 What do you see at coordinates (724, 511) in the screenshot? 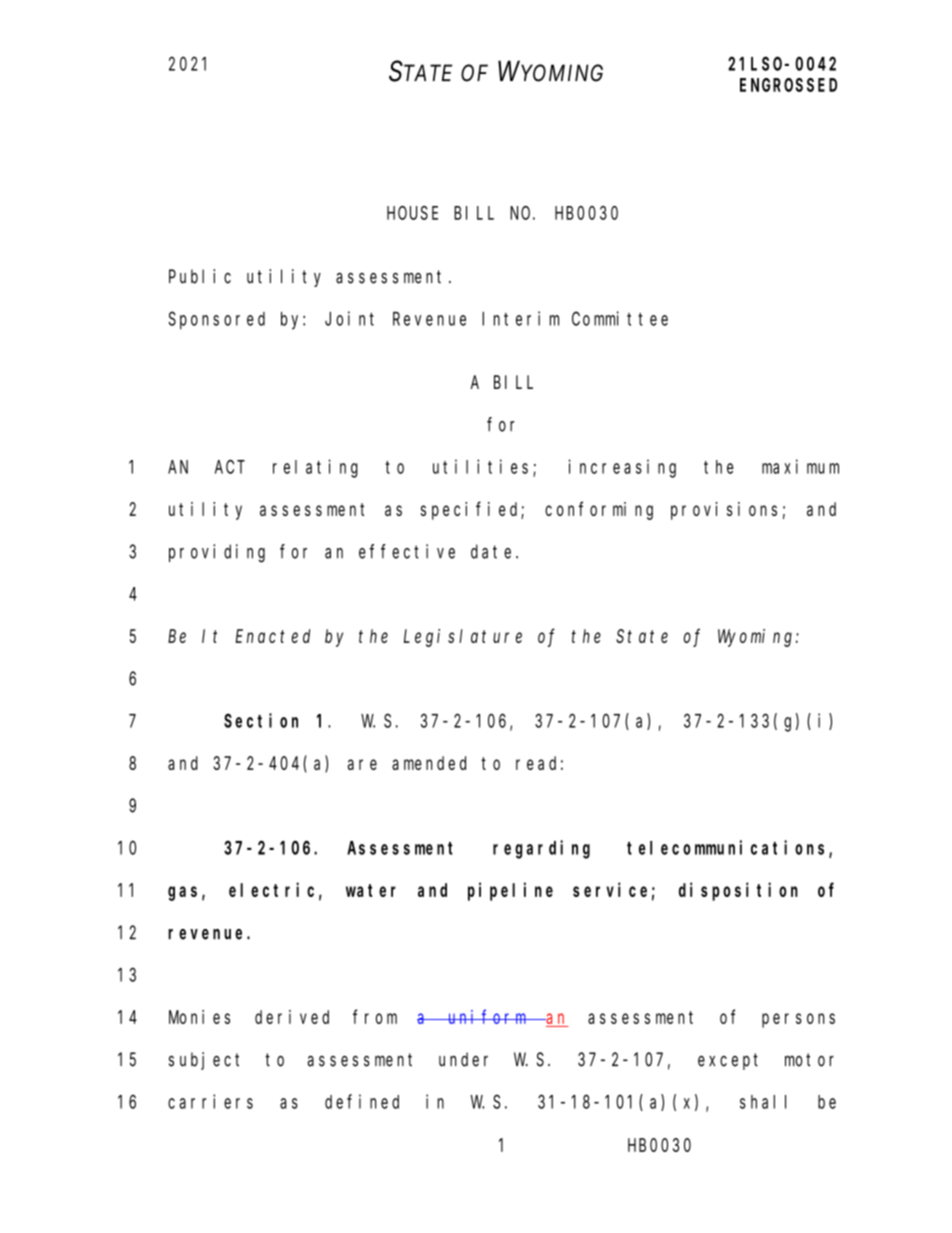
I see `provisions` at bounding box center [724, 511].
